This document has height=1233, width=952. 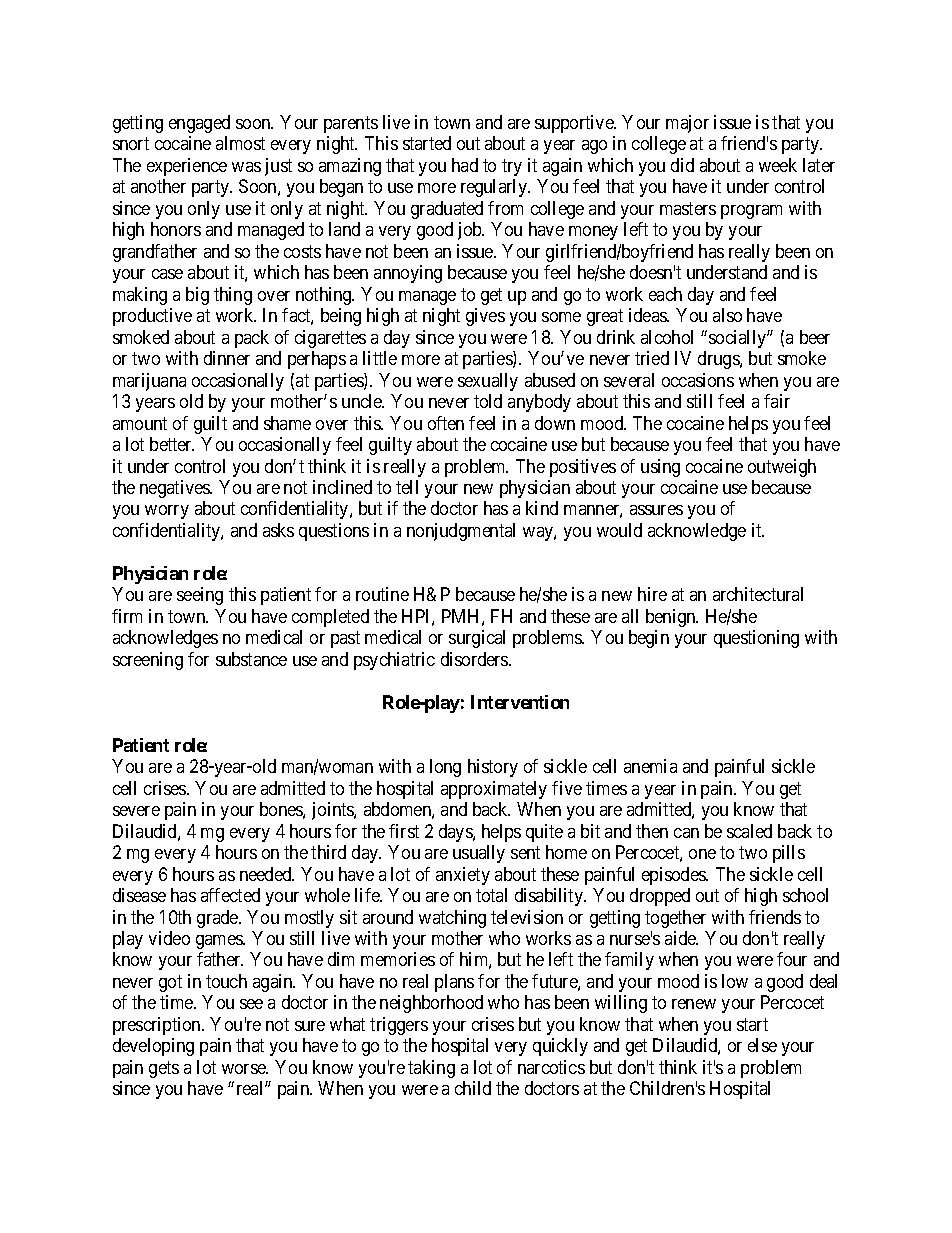 What do you see at coordinates (187, 167) in the document?
I see `experience` at bounding box center [187, 167].
